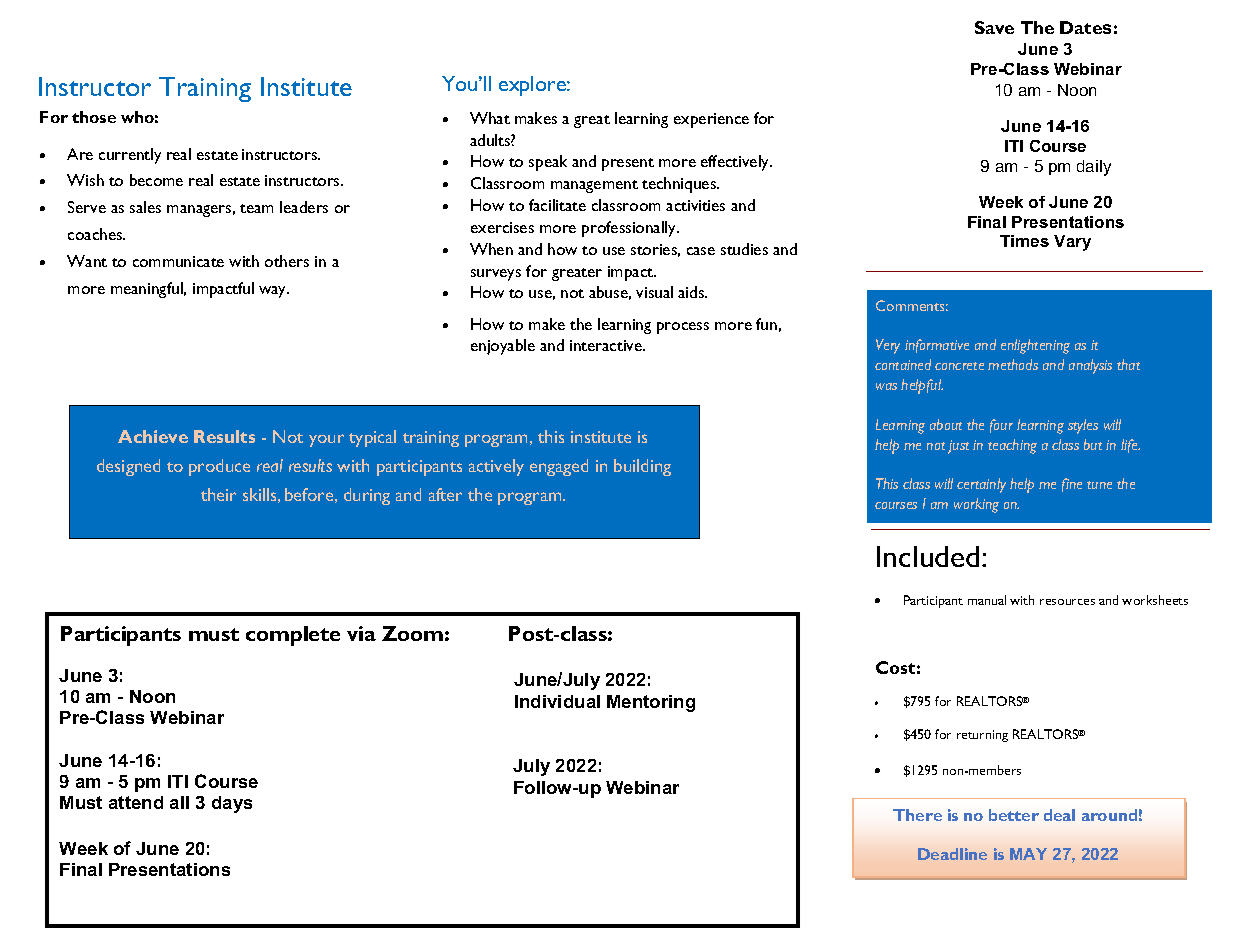 This document has height=952, width=1233. What do you see at coordinates (94, 117) in the document?
I see `those` at bounding box center [94, 117].
